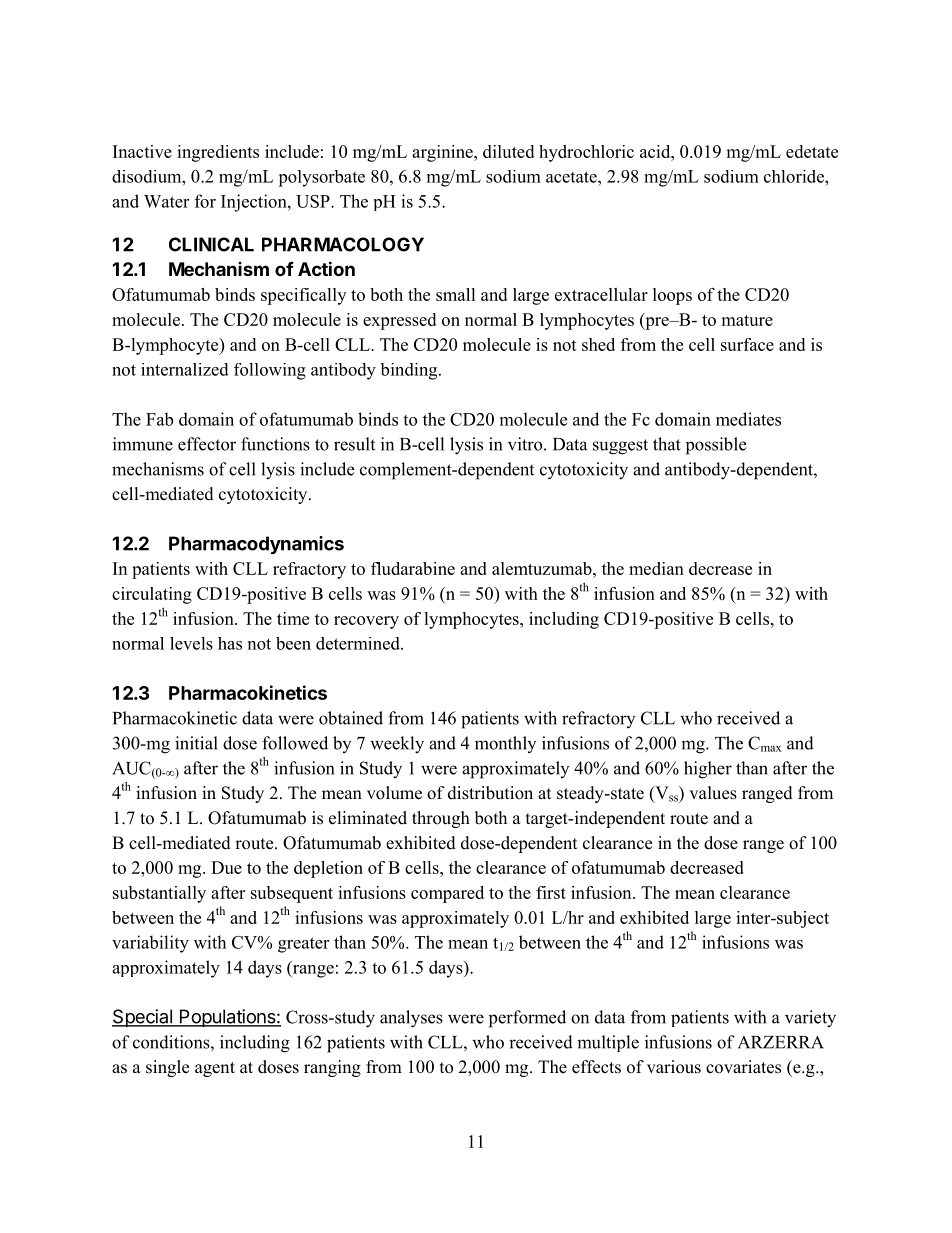 This page has width=952, height=1233. I want to click on covariates, so click(743, 1067).
